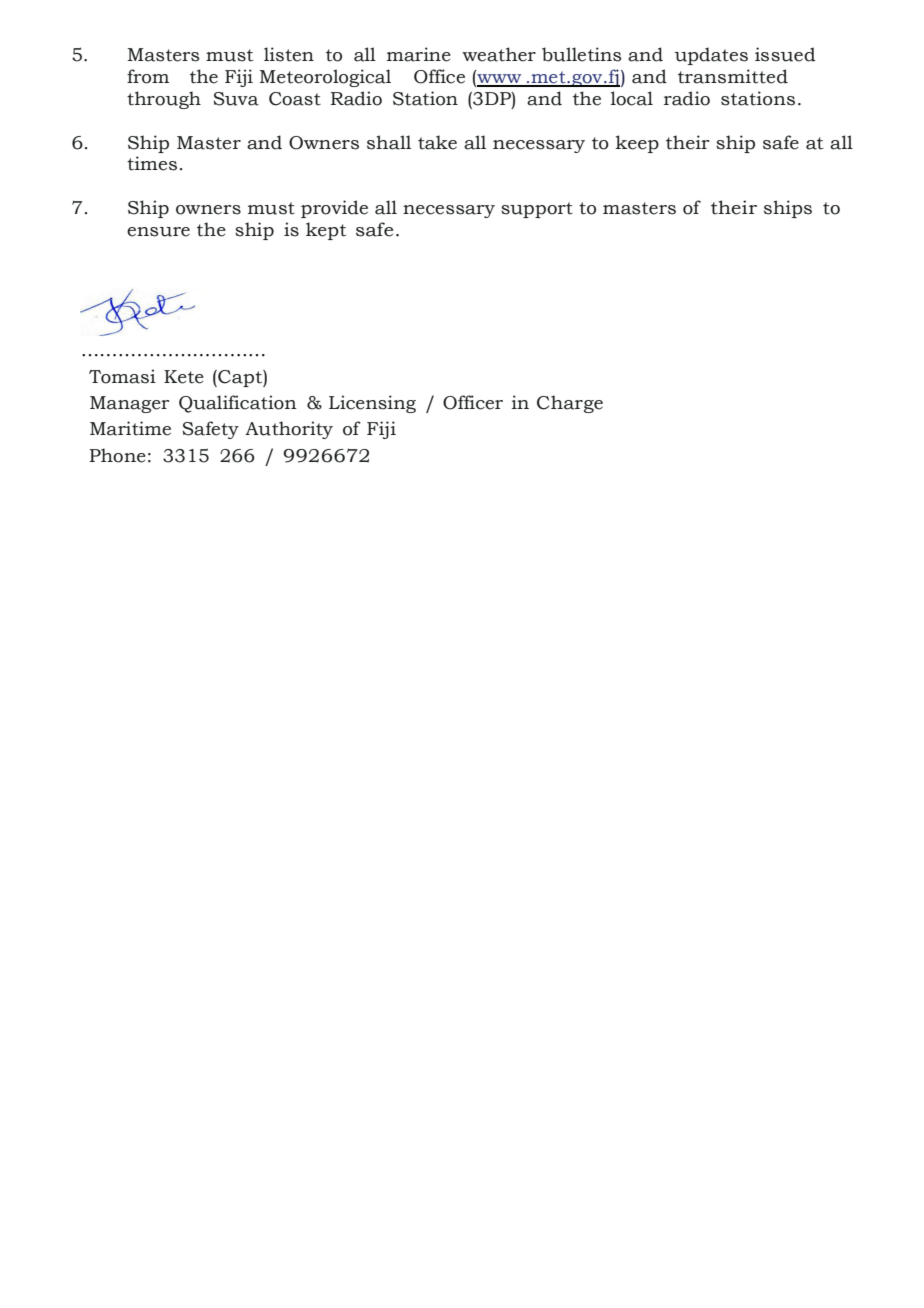 The width and height of the screenshot is (924, 1308). What do you see at coordinates (570, 404) in the screenshot?
I see `Charge` at bounding box center [570, 404].
